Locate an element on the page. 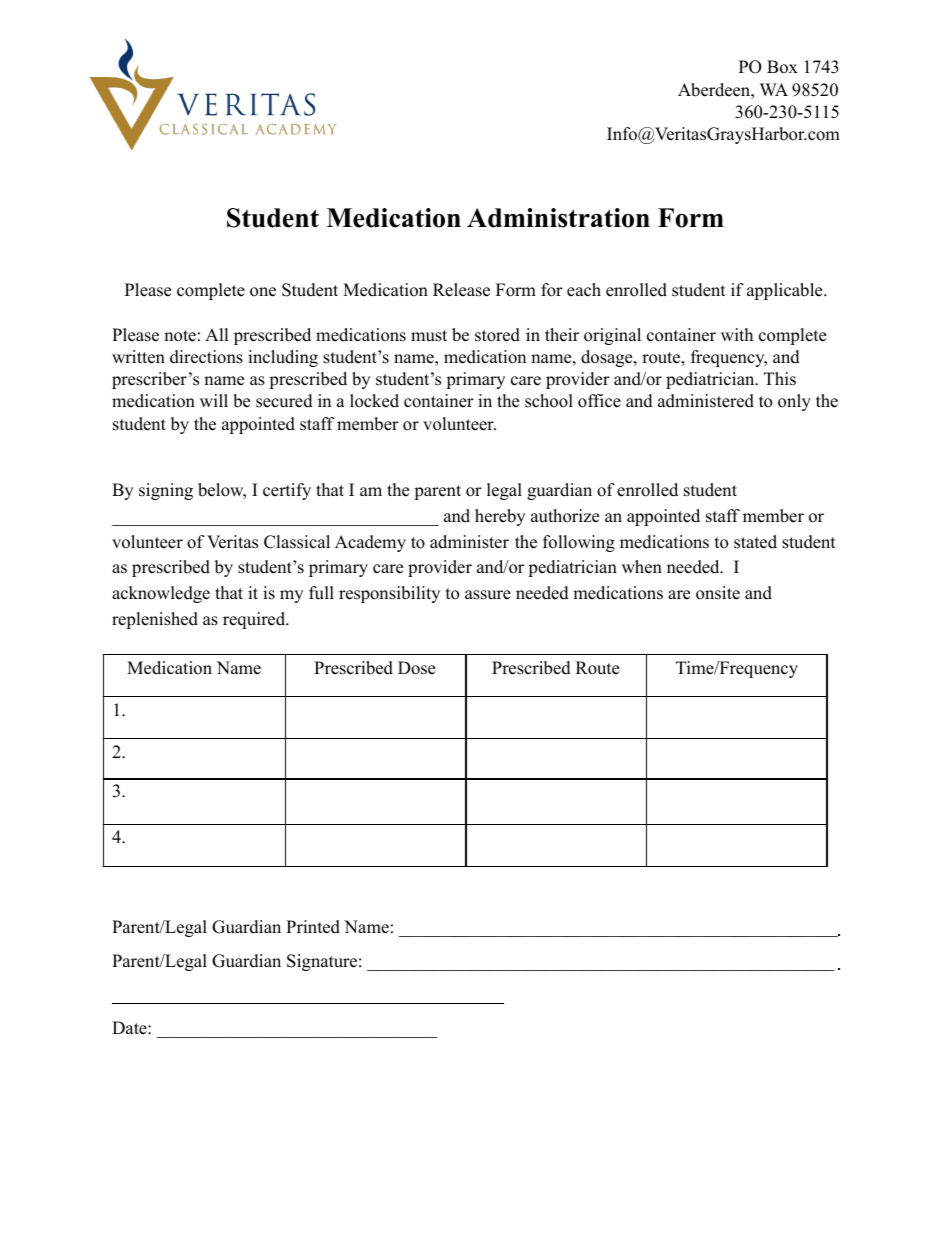 This image has width=952, height=1233. Box is located at coordinates (782, 67).
